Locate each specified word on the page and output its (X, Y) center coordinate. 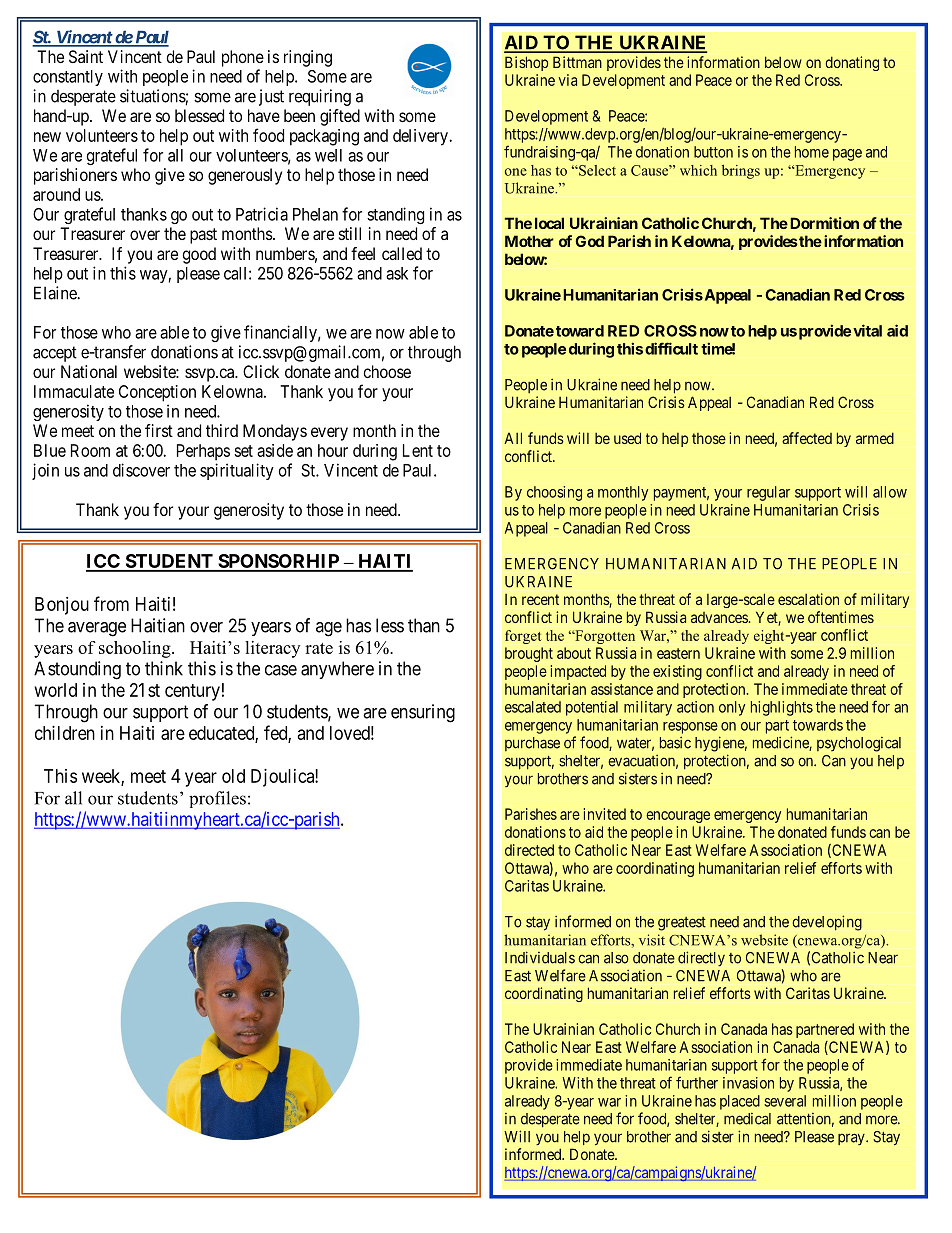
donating (852, 63)
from (111, 603)
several (785, 1101)
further (697, 1082)
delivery (421, 137)
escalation (808, 599)
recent (540, 599)
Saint (86, 56)
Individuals (540, 957)
